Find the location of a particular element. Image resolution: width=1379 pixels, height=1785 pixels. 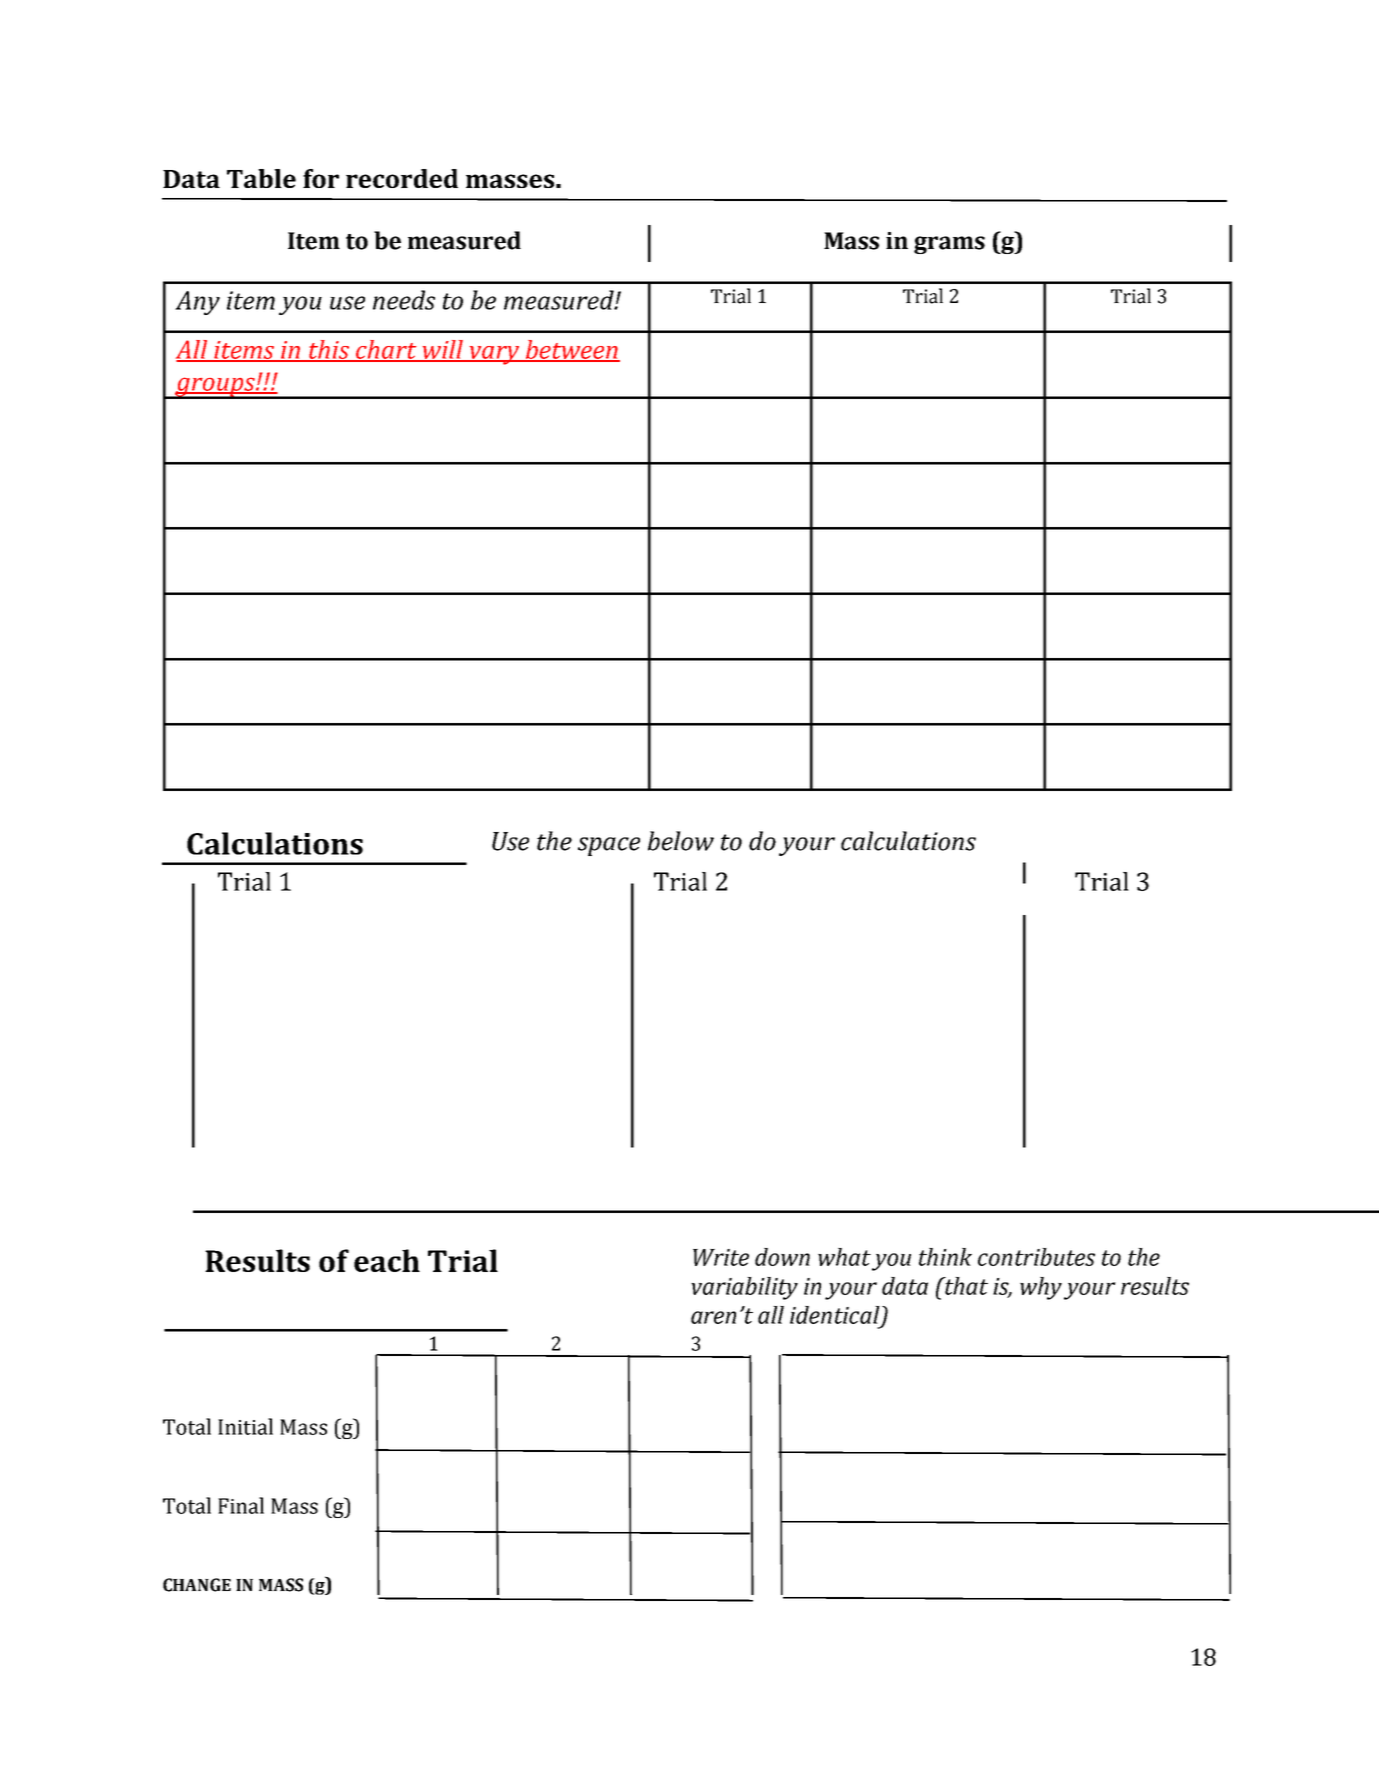

space is located at coordinates (609, 846).
